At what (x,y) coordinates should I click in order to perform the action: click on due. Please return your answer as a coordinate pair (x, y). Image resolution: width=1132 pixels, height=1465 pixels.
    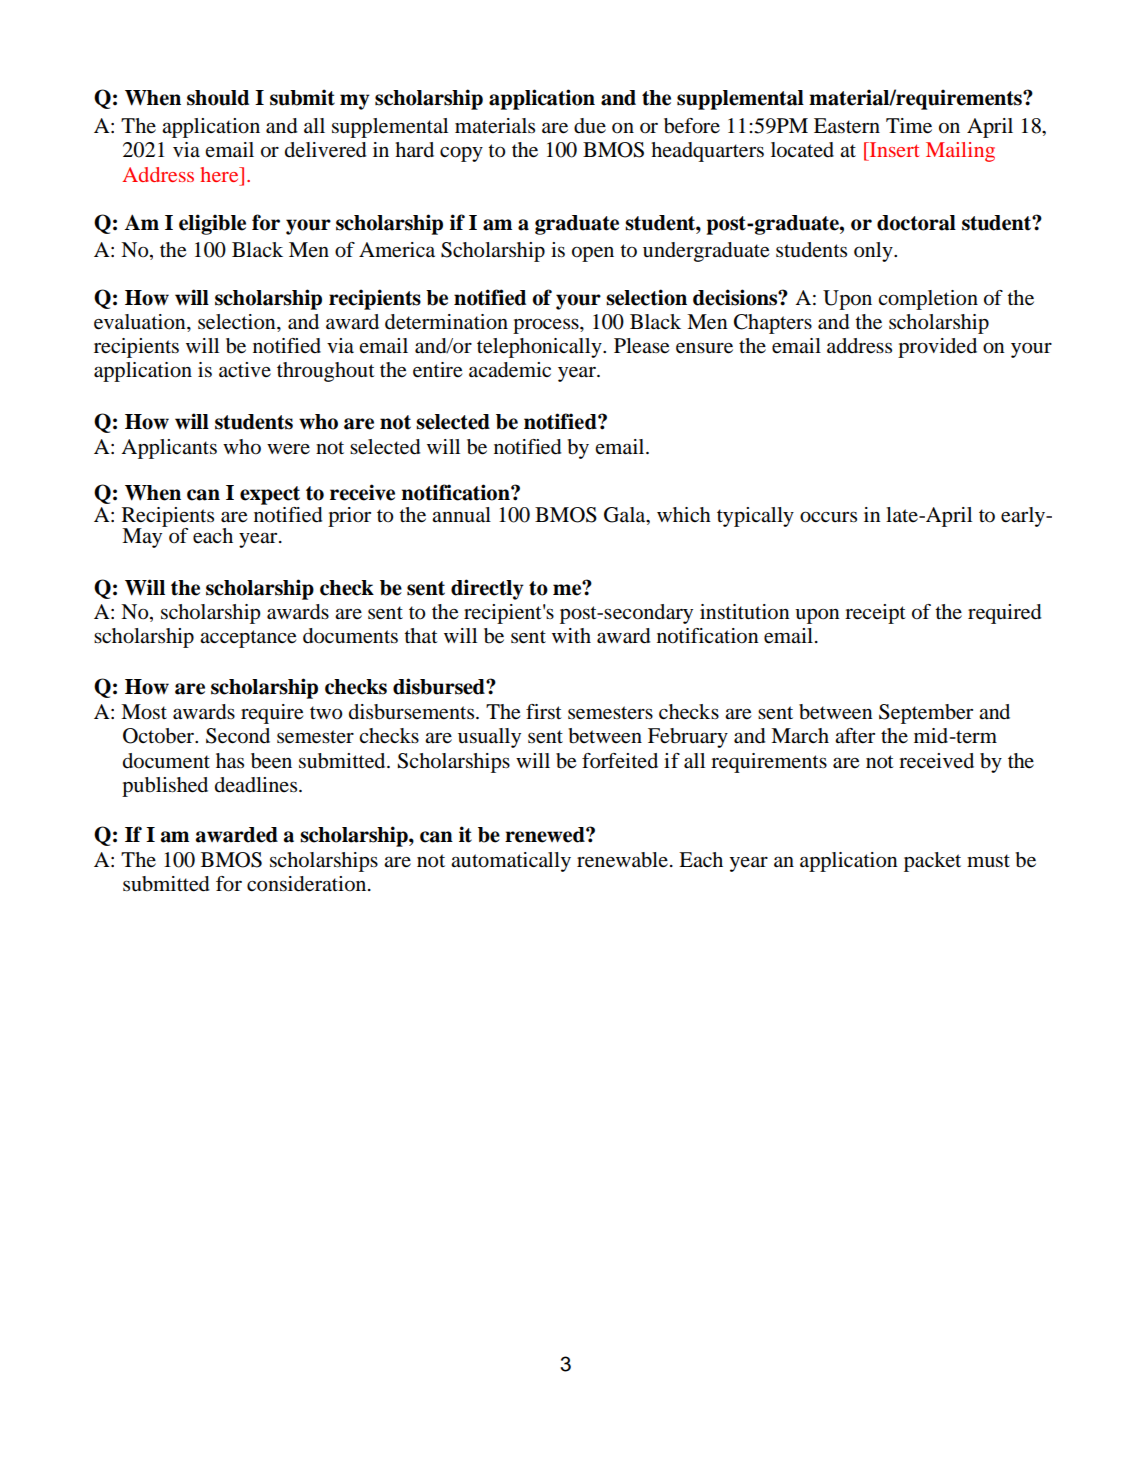
    Looking at the image, I should click on (590, 126).
